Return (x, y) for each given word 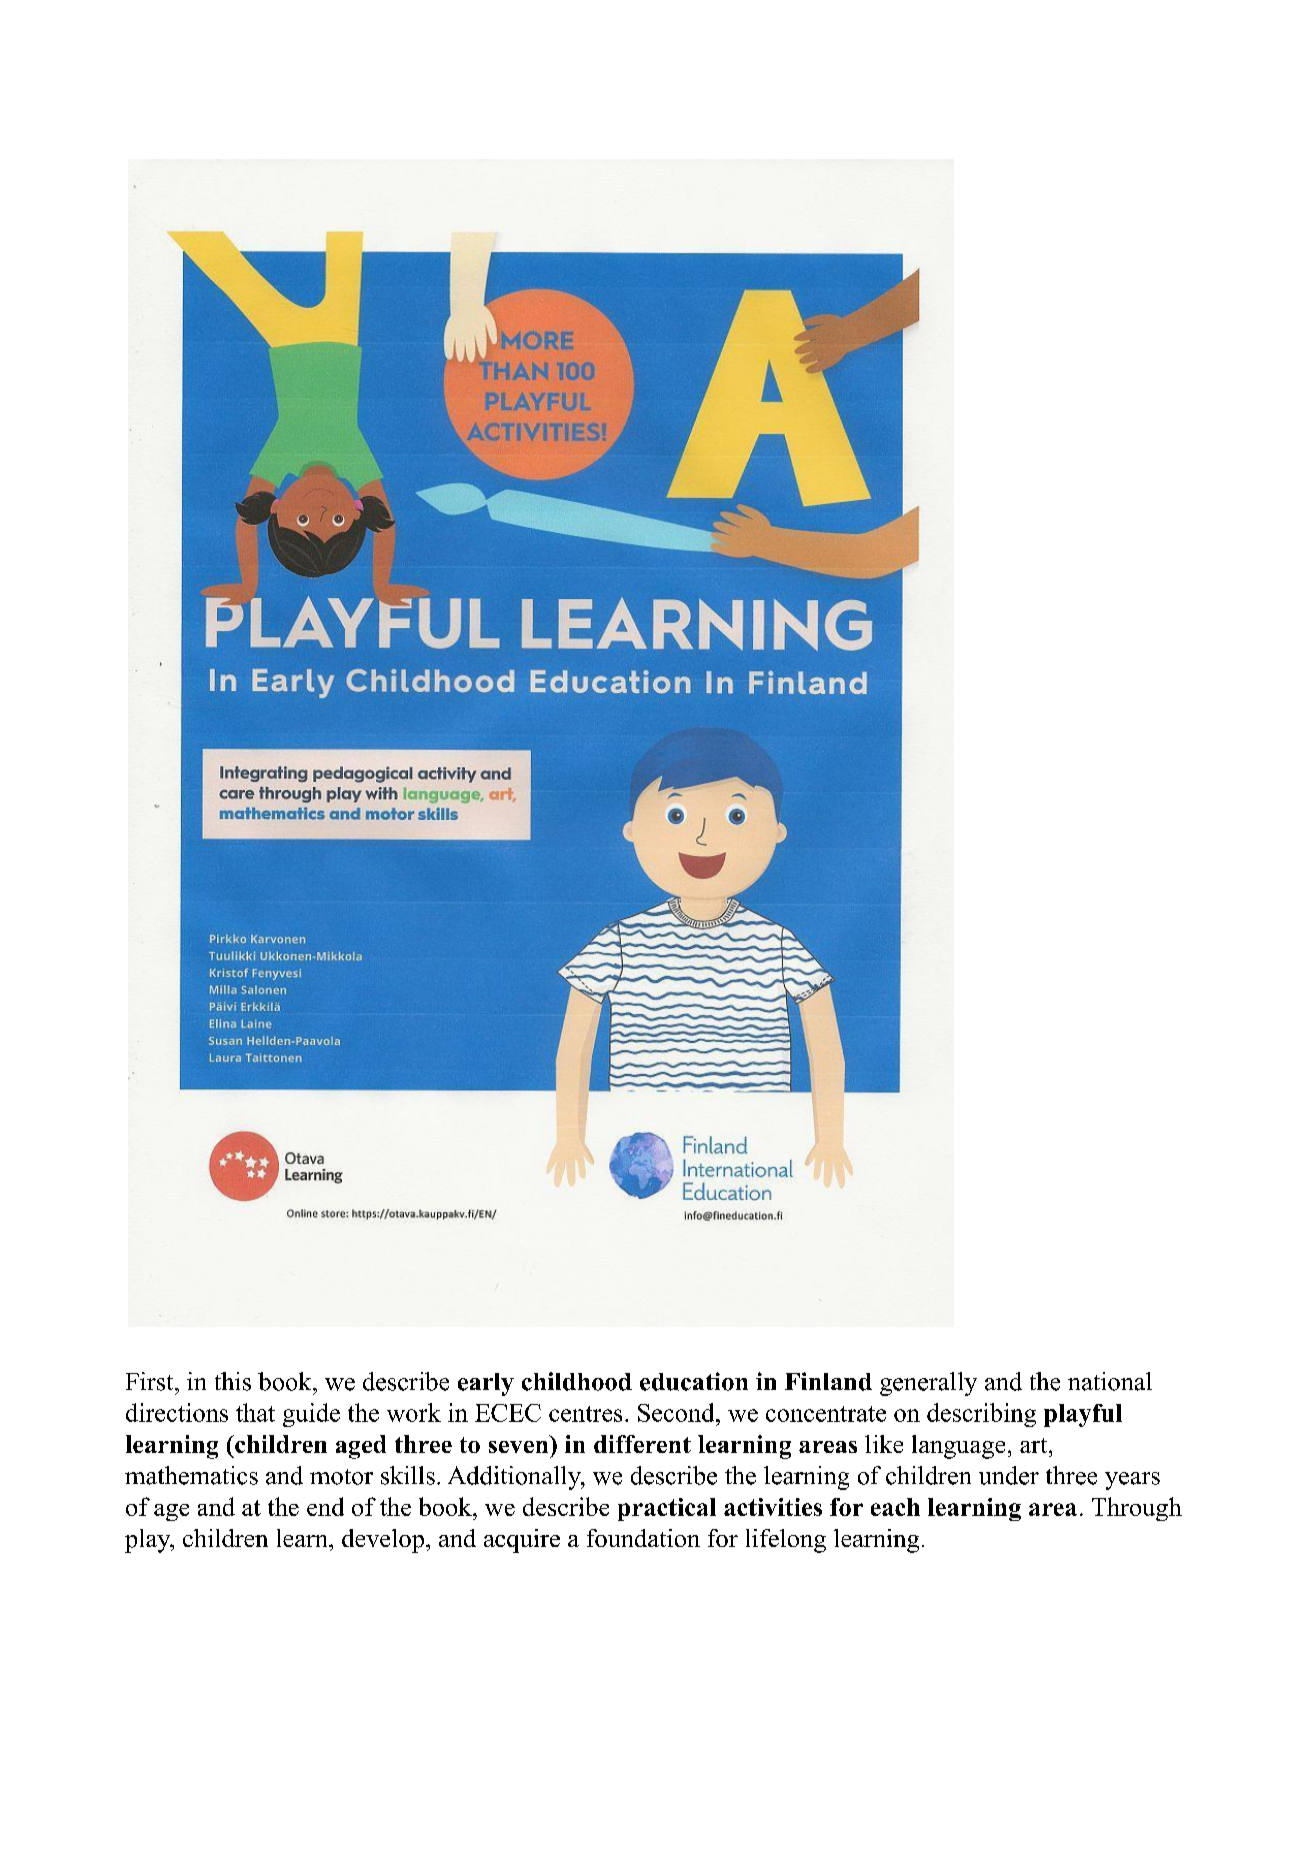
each (895, 1507)
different (642, 1444)
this (233, 1381)
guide (311, 1415)
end (325, 1506)
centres (585, 1414)
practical (667, 1509)
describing (981, 1415)
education (694, 1381)
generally (928, 1384)
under (1009, 1475)
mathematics (191, 1475)
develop (383, 1541)
